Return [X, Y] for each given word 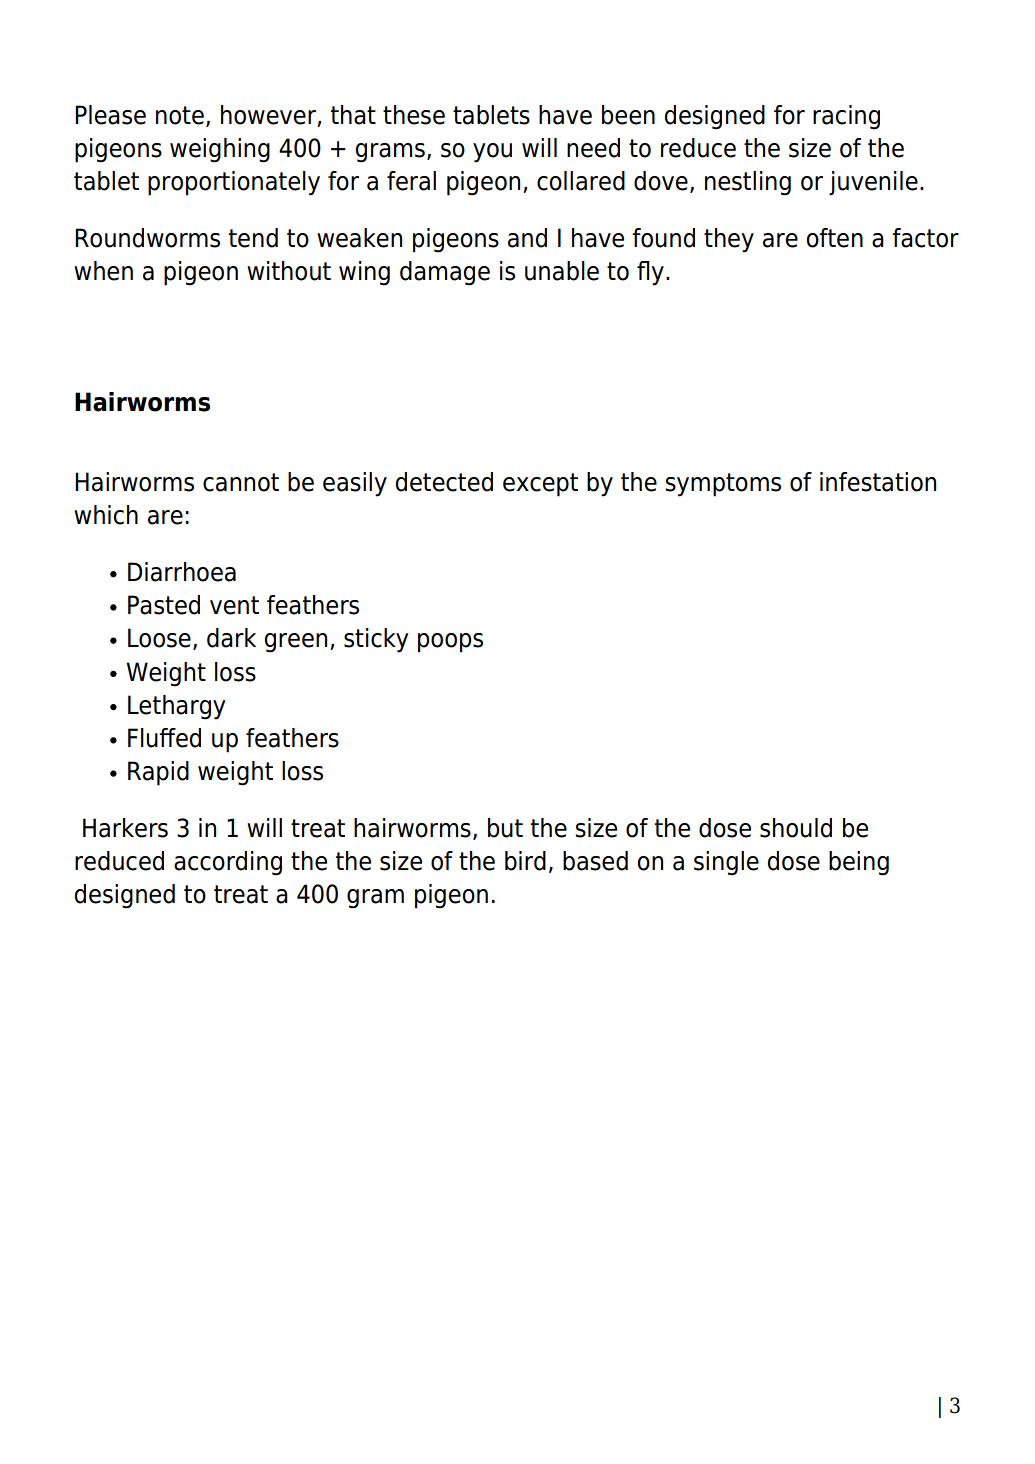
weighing [220, 150]
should [796, 828]
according [228, 863]
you [492, 153]
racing [846, 117]
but [505, 828]
